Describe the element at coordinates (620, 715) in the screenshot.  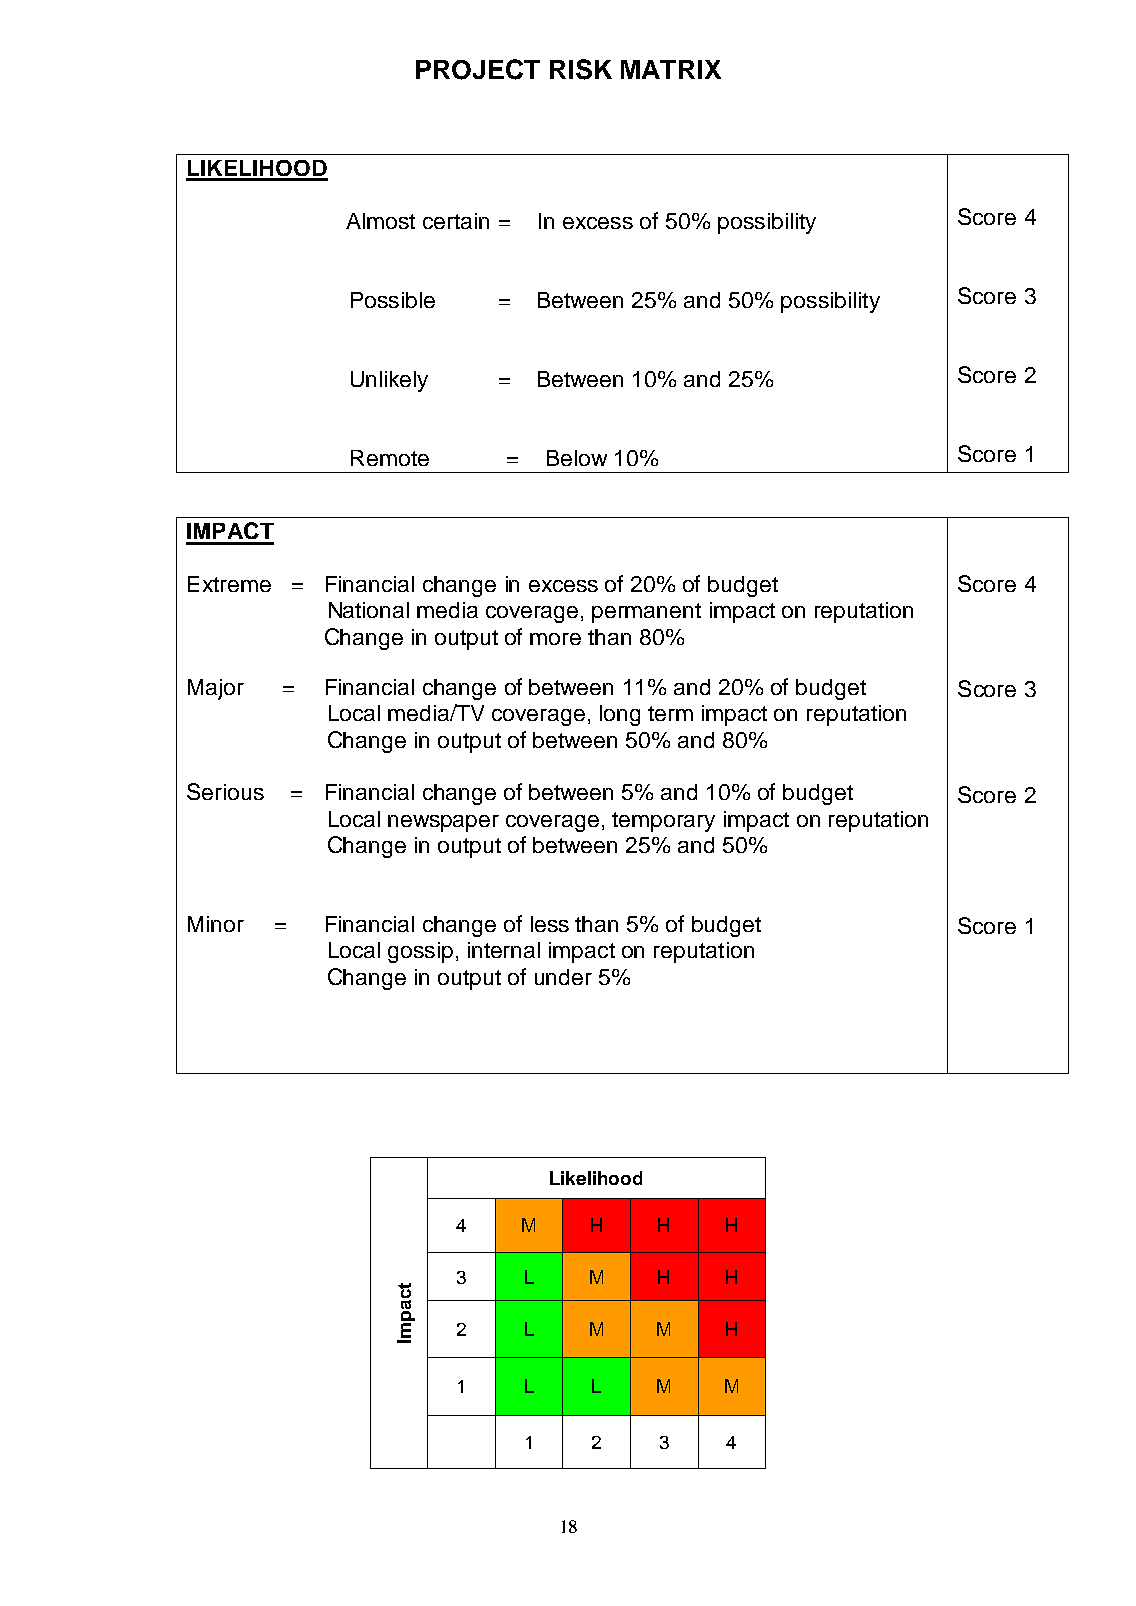
I see `long` at that location.
